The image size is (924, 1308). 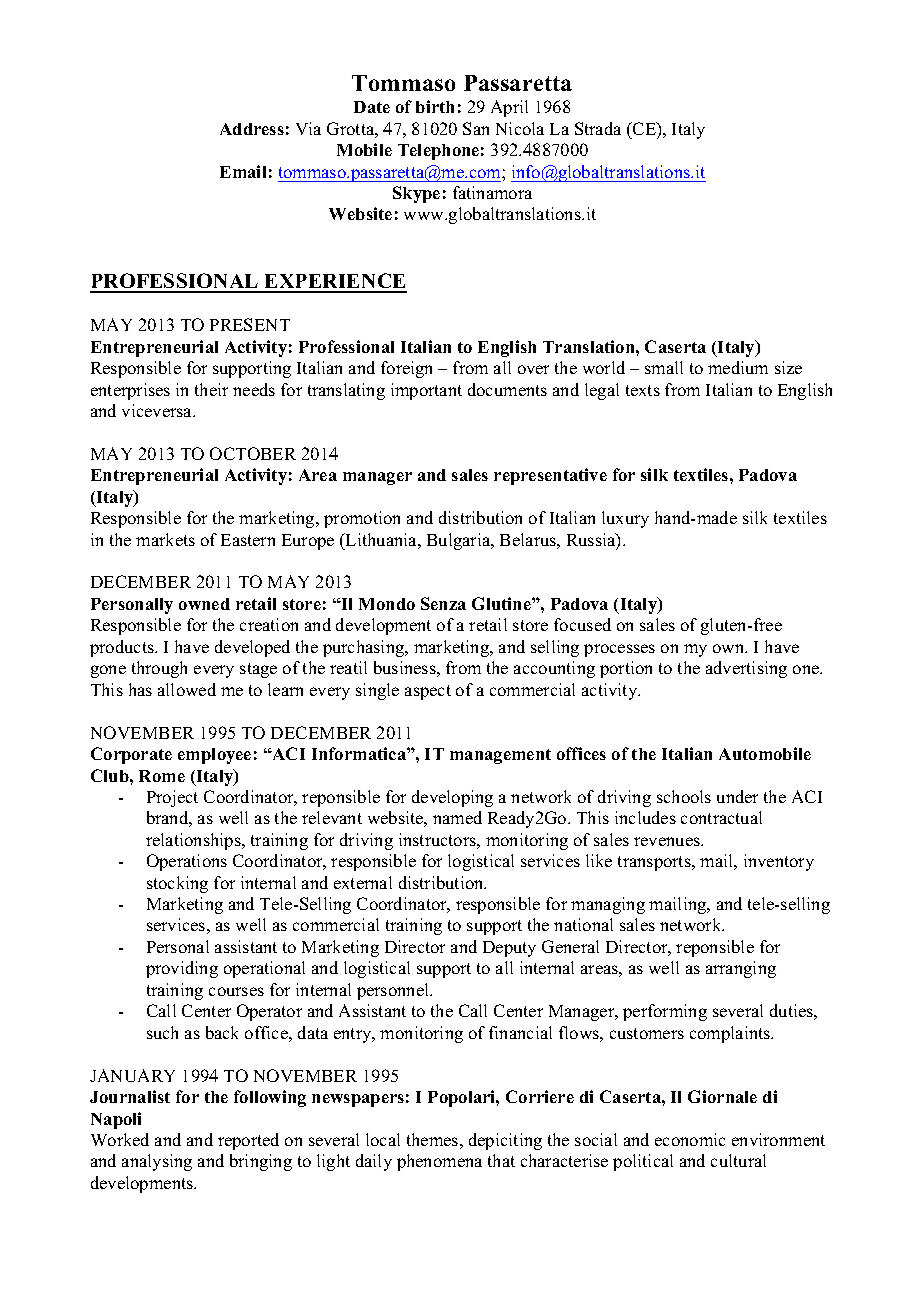 I want to click on Mondo, so click(x=387, y=604).
